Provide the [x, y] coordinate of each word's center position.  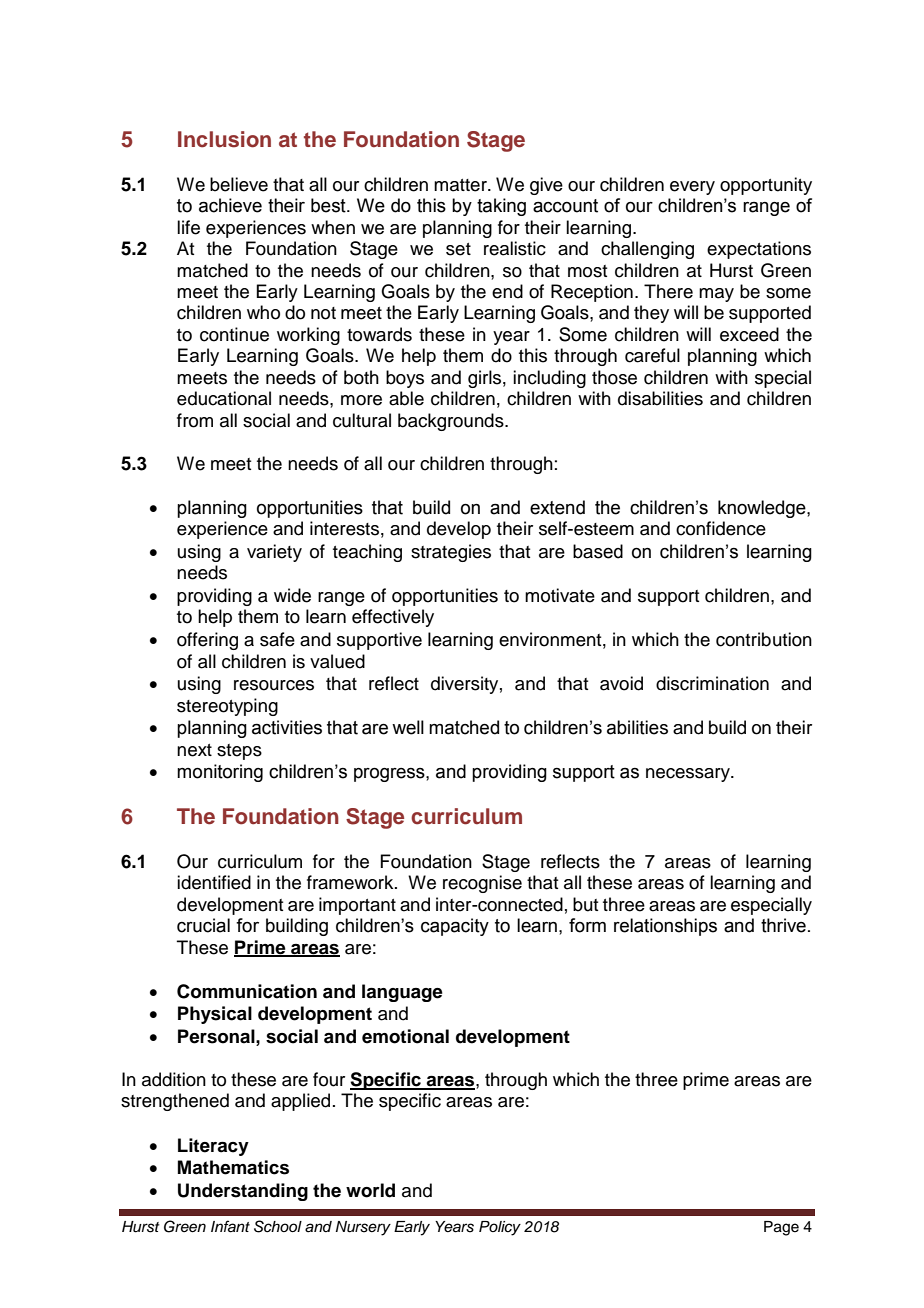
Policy [500, 1228]
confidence [721, 528]
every [692, 188]
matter [461, 185]
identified [214, 882]
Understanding [243, 1192]
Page [781, 1228]
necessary [689, 775]
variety [274, 553]
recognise [482, 884]
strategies [451, 553]
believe [239, 184]
